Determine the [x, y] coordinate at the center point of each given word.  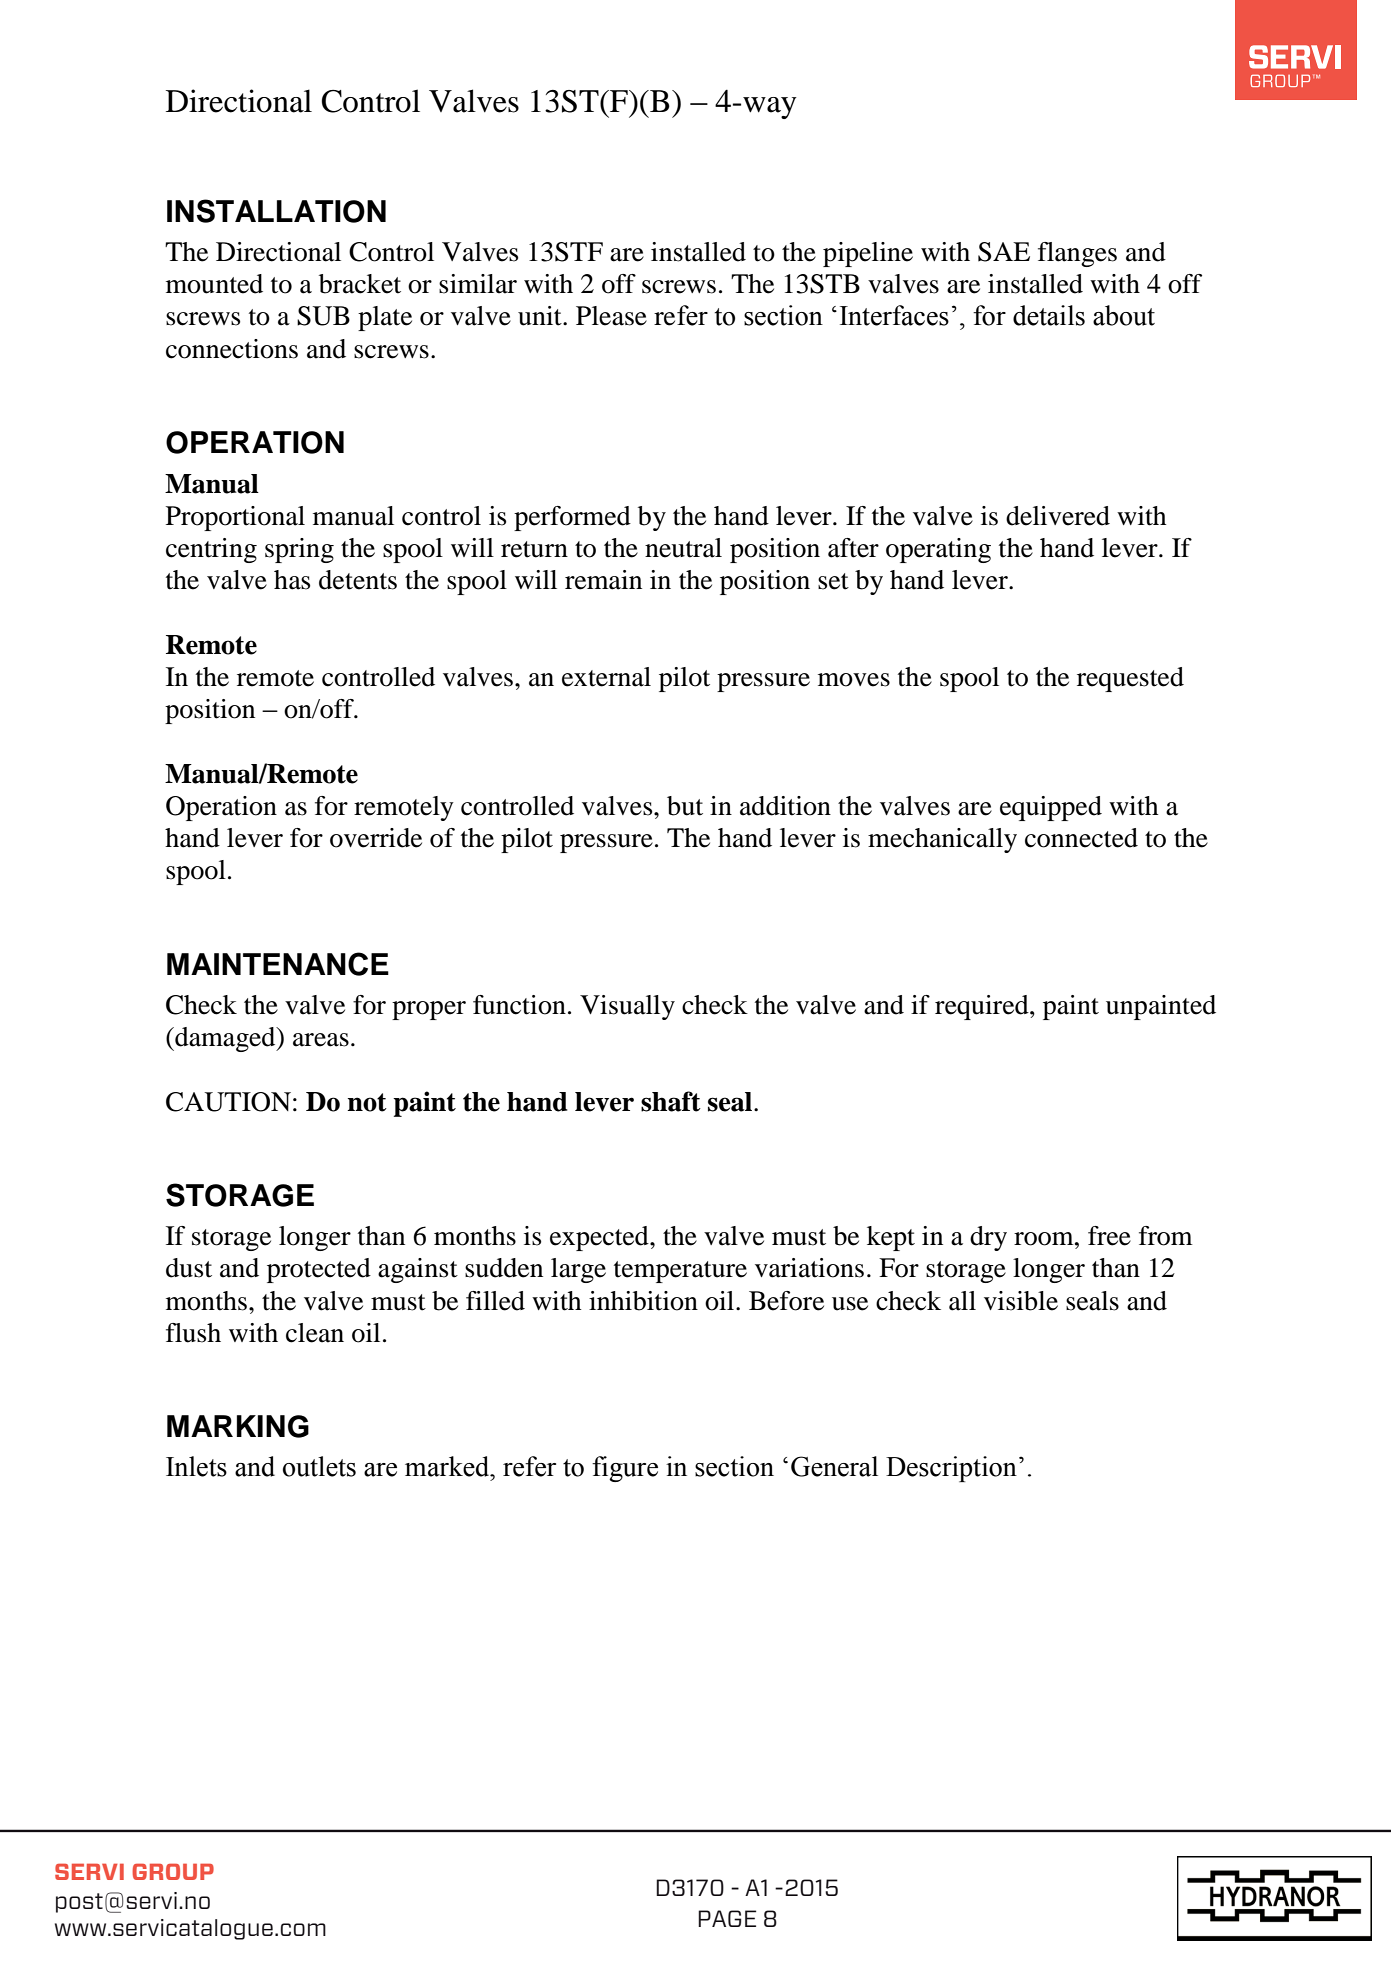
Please [611, 316]
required [983, 1007]
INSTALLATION [276, 211]
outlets [319, 1466]
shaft [671, 1101]
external [606, 677]
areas [321, 1040]
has [292, 580]
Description [951, 1469]
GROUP [173, 1871]
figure [625, 1469]
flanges [1077, 254]
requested [1130, 679]
